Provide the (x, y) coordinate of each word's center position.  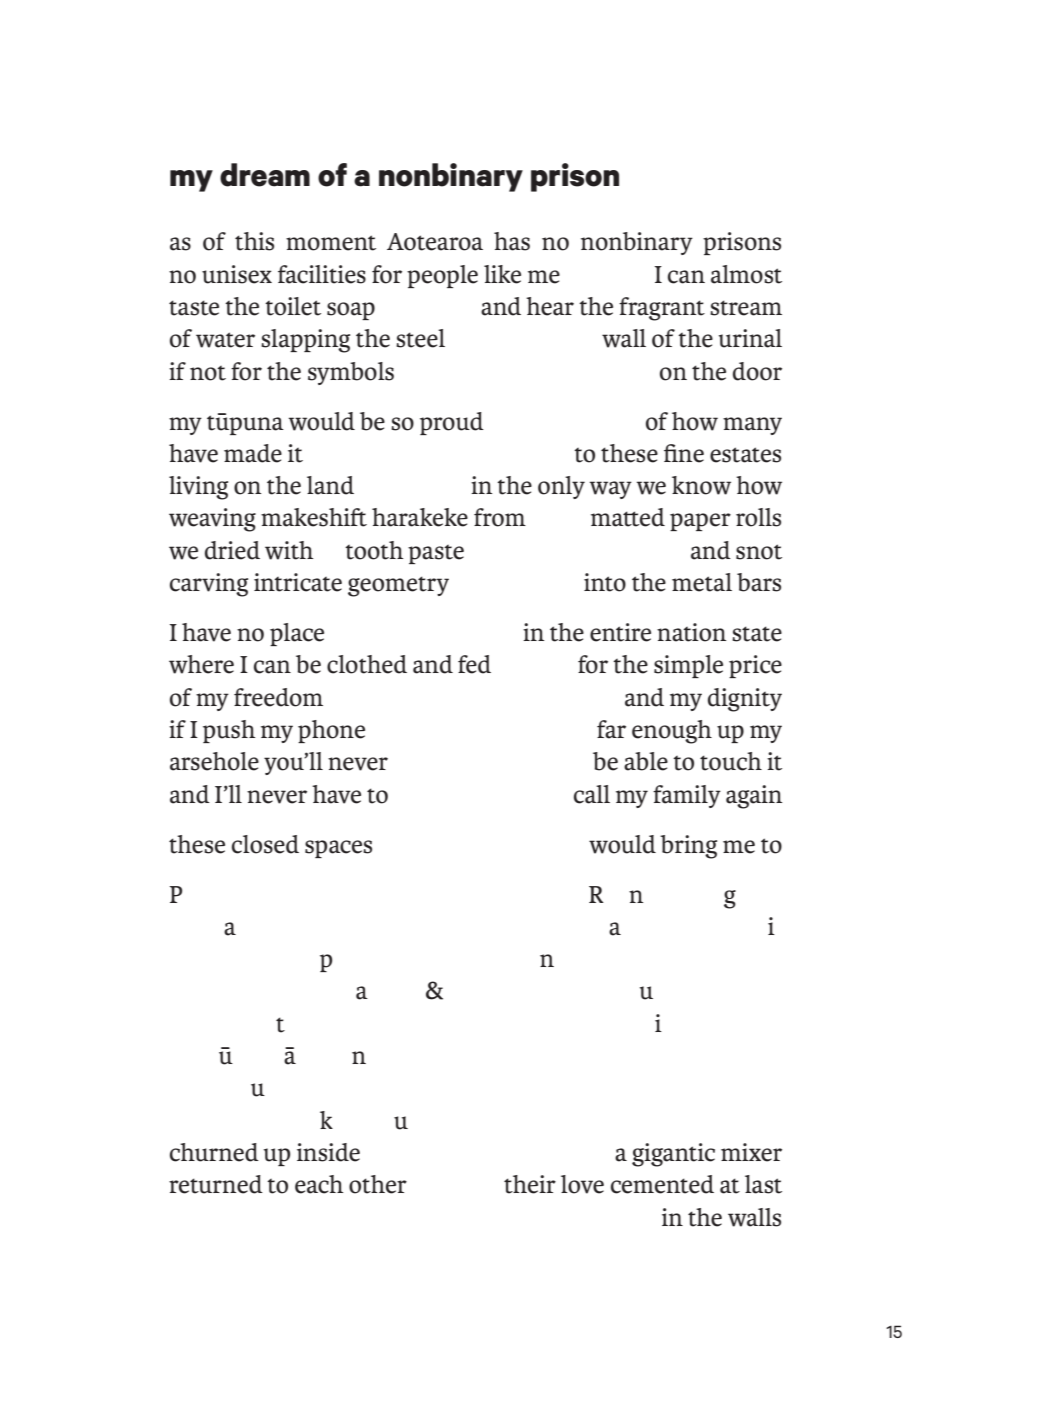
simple (688, 666)
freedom (278, 697)
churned (214, 1152)
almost (746, 274)
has (512, 241)
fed (474, 664)
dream (265, 175)
